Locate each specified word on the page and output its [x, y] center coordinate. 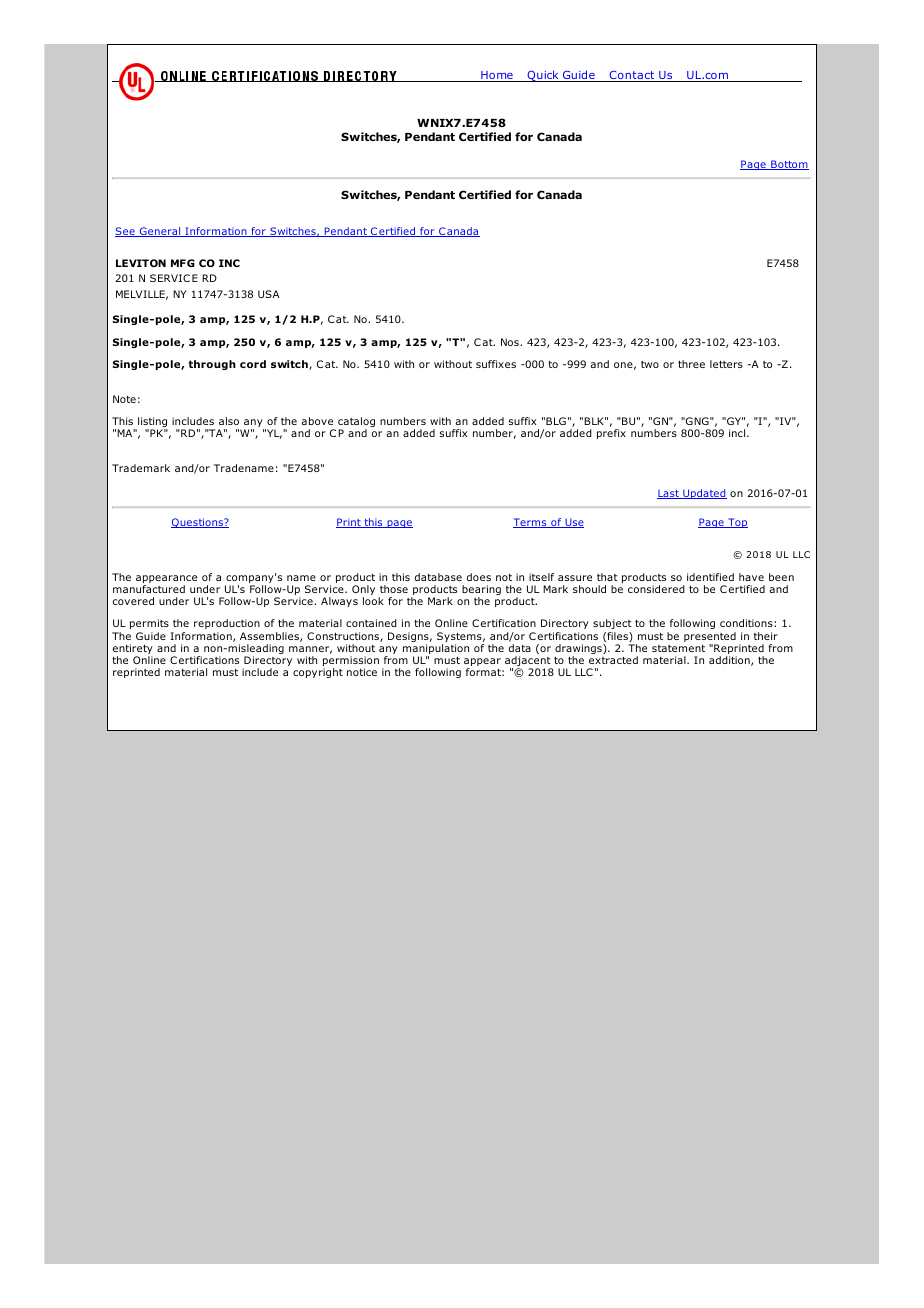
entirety [133, 650]
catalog [356, 423]
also [229, 421]
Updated [704, 494]
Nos [511, 342]
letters [726, 364]
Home [497, 76]
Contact [632, 76]
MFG [183, 263]
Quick [543, 76]
